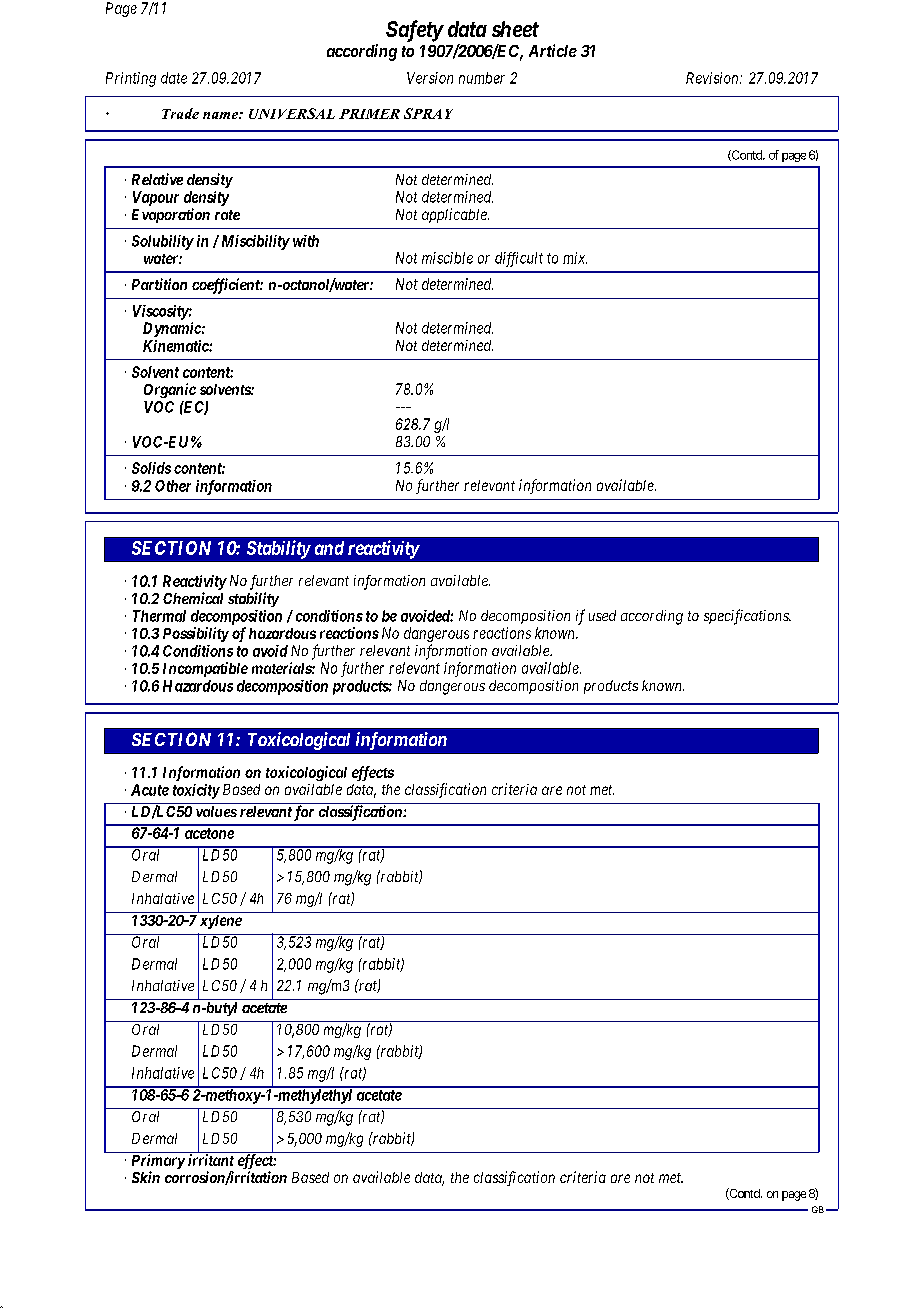  What do you see at coordinates (150, 790) in the image?
I see `Acute` at bounding box center [150, 790].
